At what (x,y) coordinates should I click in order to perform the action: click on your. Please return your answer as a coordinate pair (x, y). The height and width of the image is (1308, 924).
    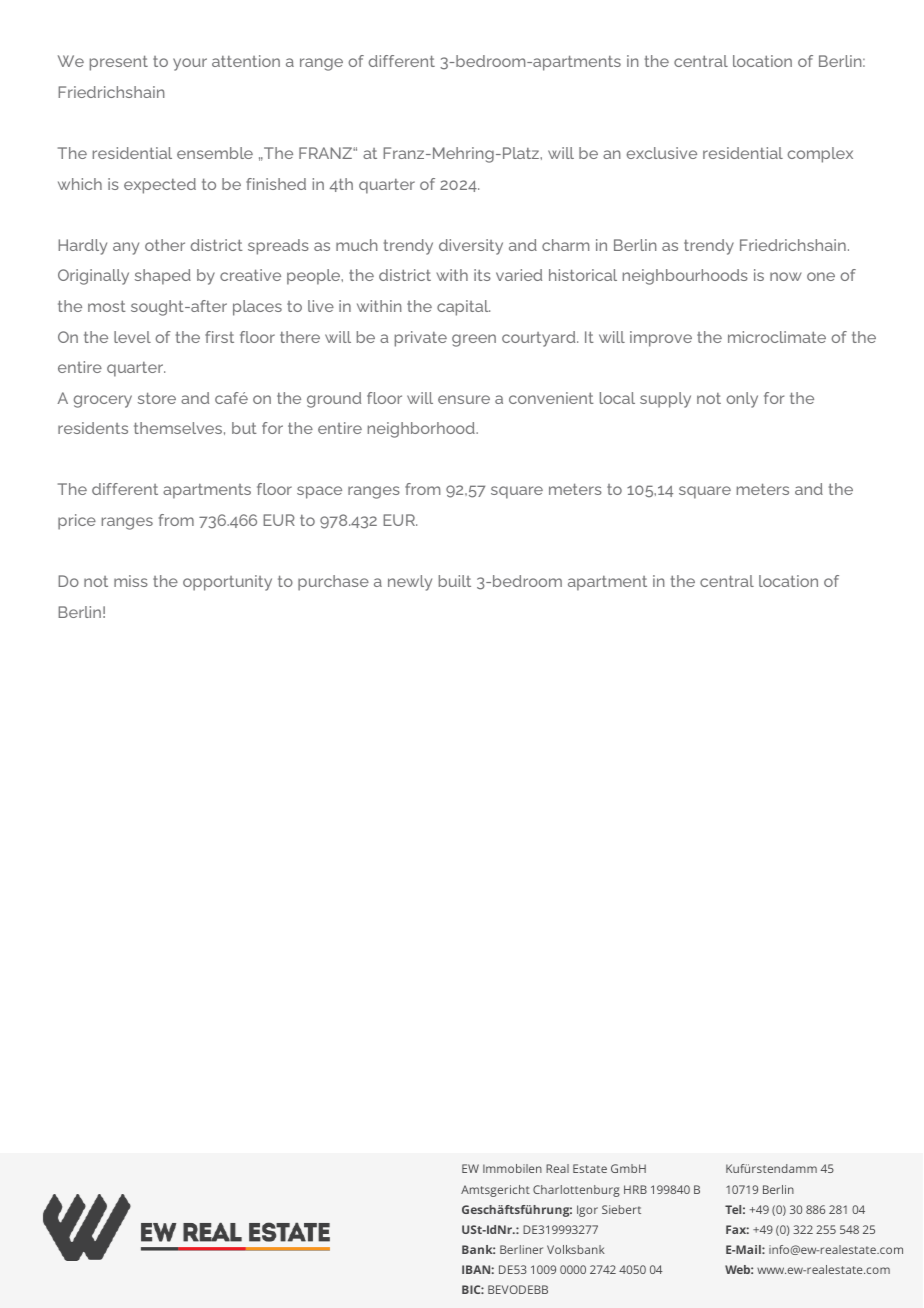
    Looking at the image, I should click on (190, 64).
